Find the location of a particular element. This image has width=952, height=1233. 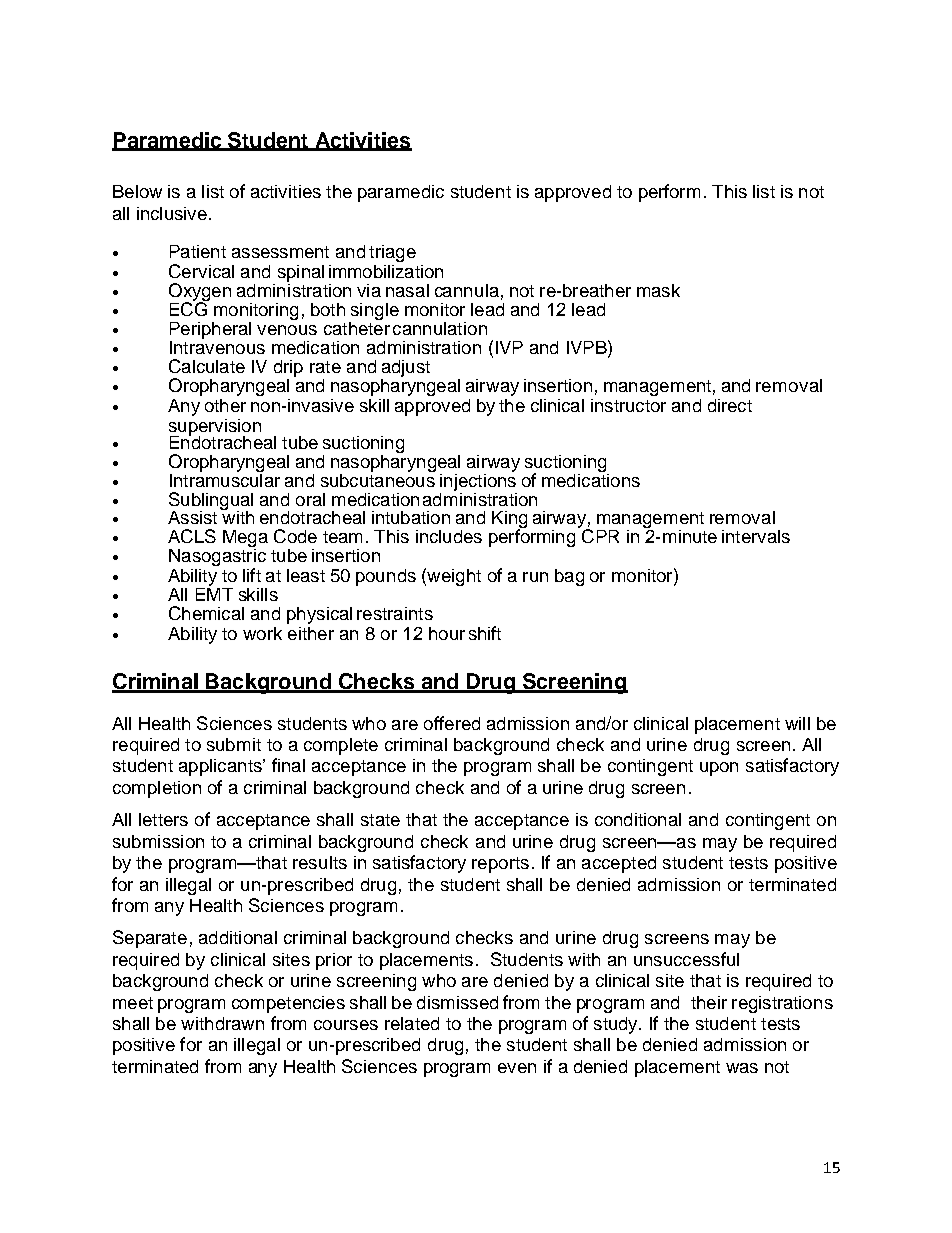

dismissed is located at coordinates (457, 1002).
